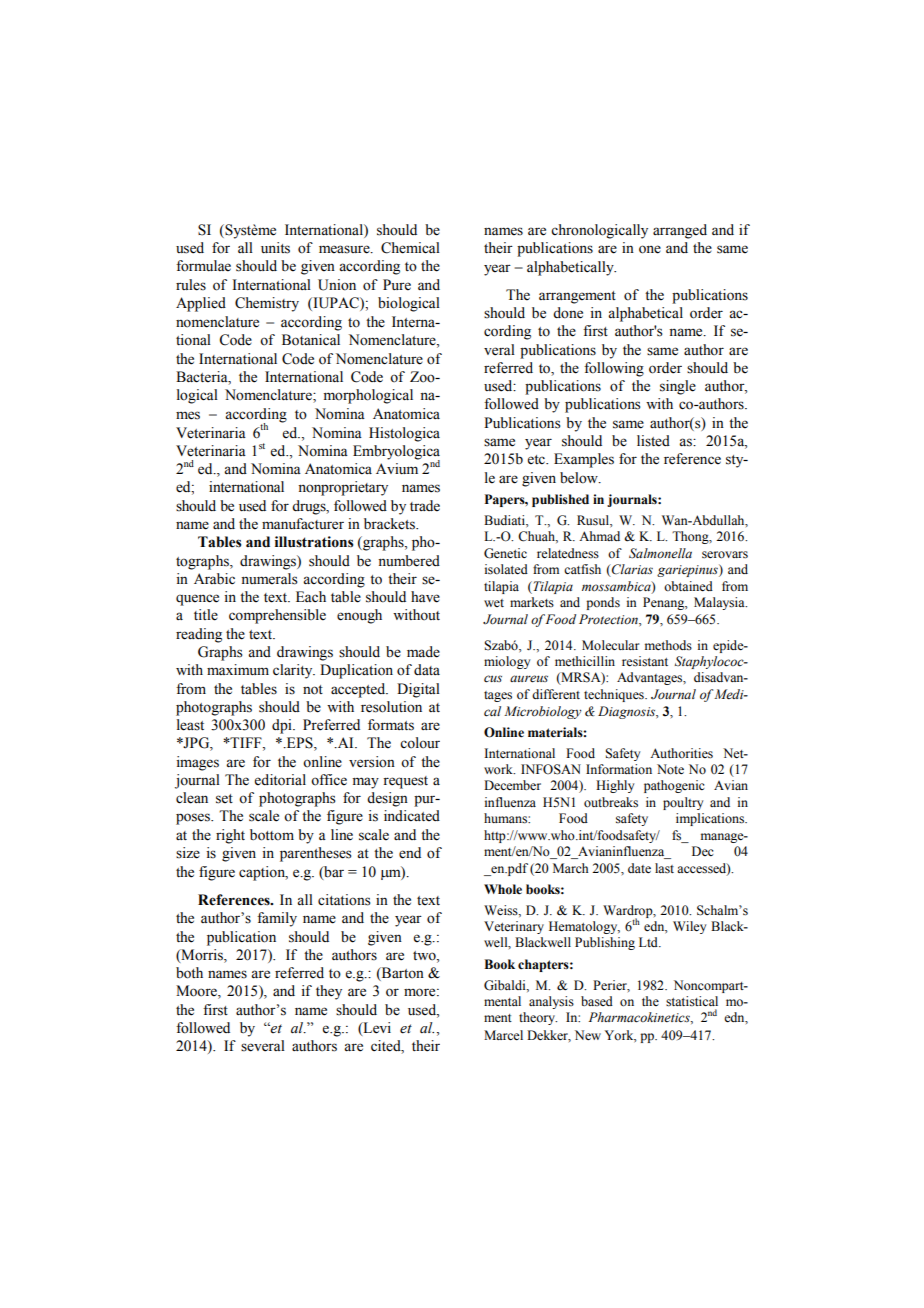  Describe the element at coordinates (668, 645) in the screenshot. I see `methods` at that location.
